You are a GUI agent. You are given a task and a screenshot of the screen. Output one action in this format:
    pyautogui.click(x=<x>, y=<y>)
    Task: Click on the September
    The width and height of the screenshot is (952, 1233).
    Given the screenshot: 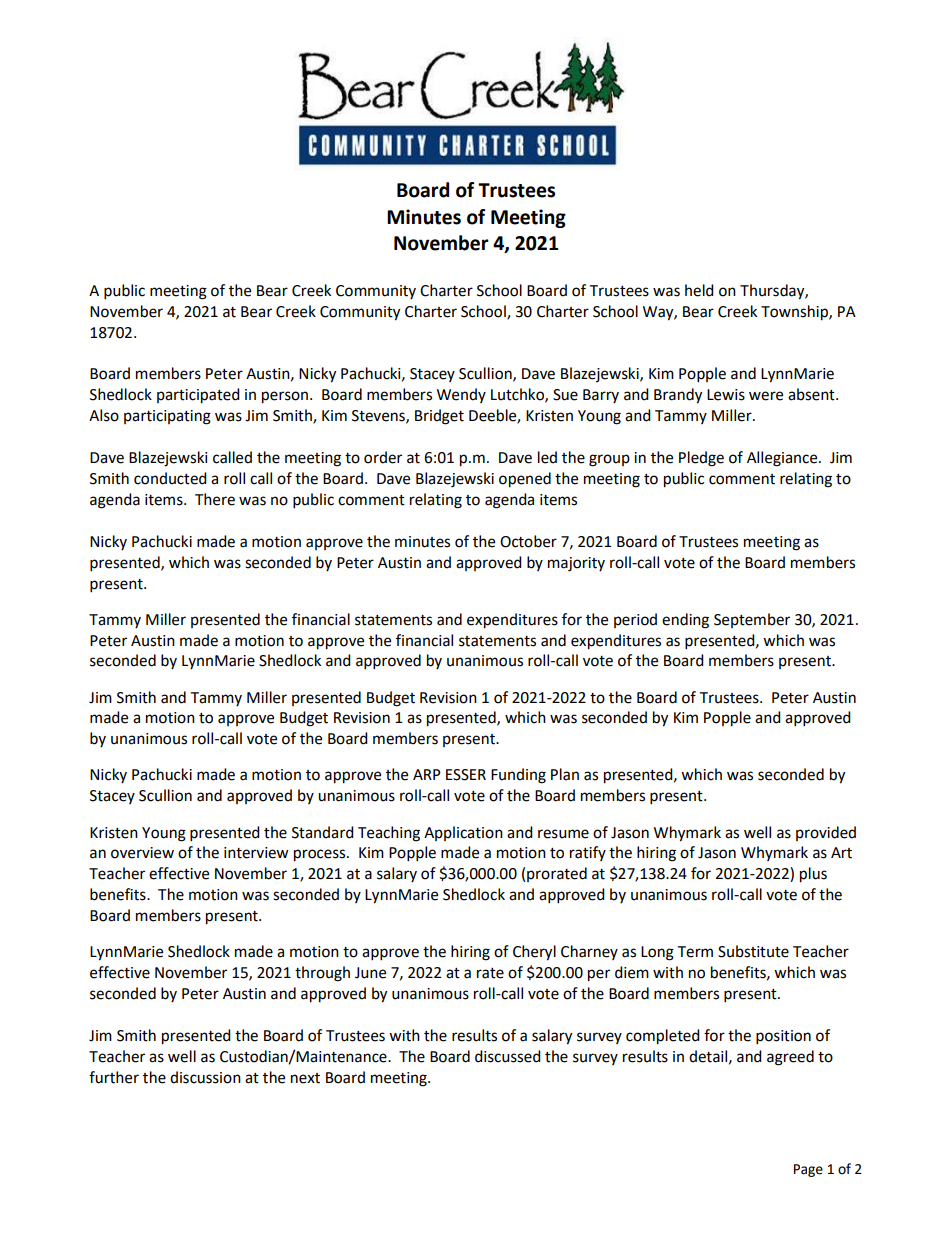 What is the action you would take?
    pyautogui.click(x=752, y=620)
